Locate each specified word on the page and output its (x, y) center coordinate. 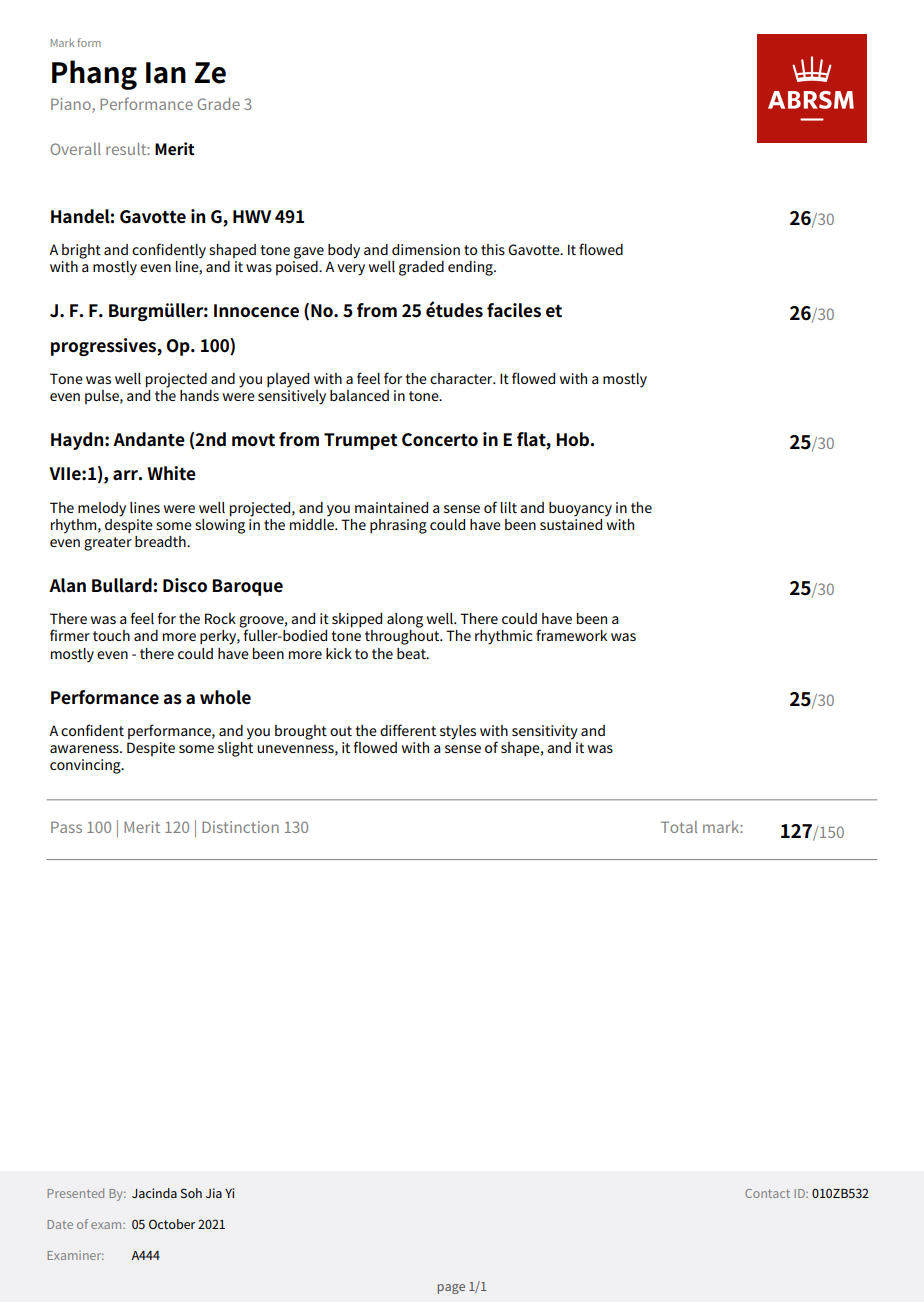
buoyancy (580, 509)
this (493, 249)
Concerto (440, 440)
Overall (75, 149)
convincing (86, 766)
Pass (66, 827)
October (172, 1224)
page (451, 1289)
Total (679, 827)
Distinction (240, 827)
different (408, 730)
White (171, 473)
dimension (426, 249)
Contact (767, 1193)
